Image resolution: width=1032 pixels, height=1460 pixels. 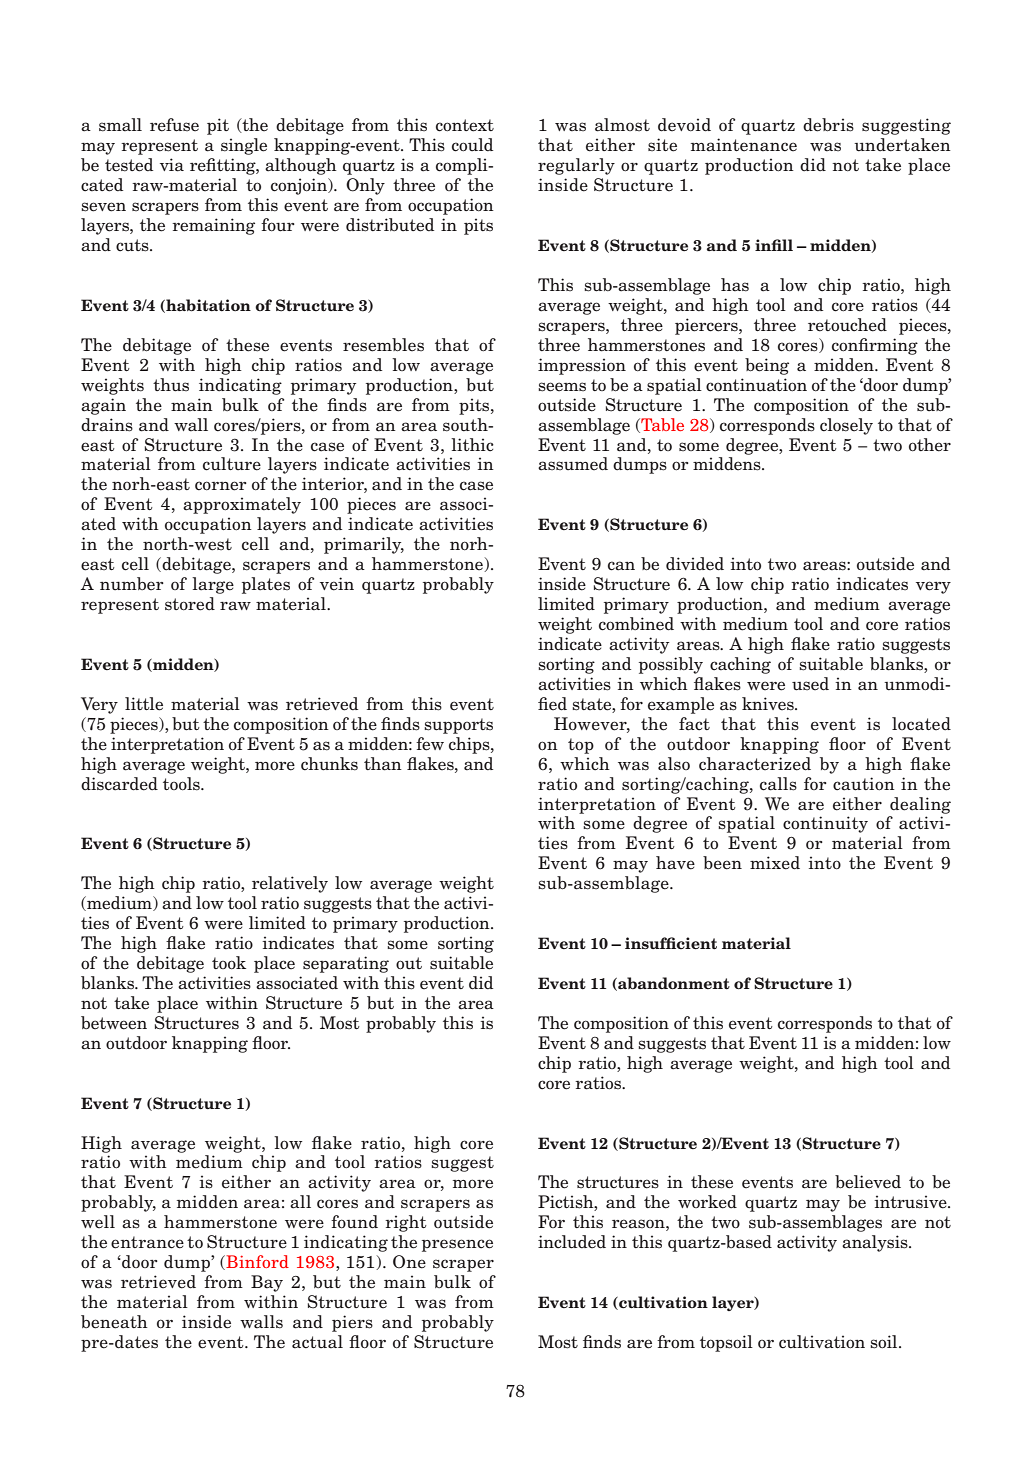 What do you see at coordinates (810, 684) in the document?
I see `used` at bounding box center [810, 684].
